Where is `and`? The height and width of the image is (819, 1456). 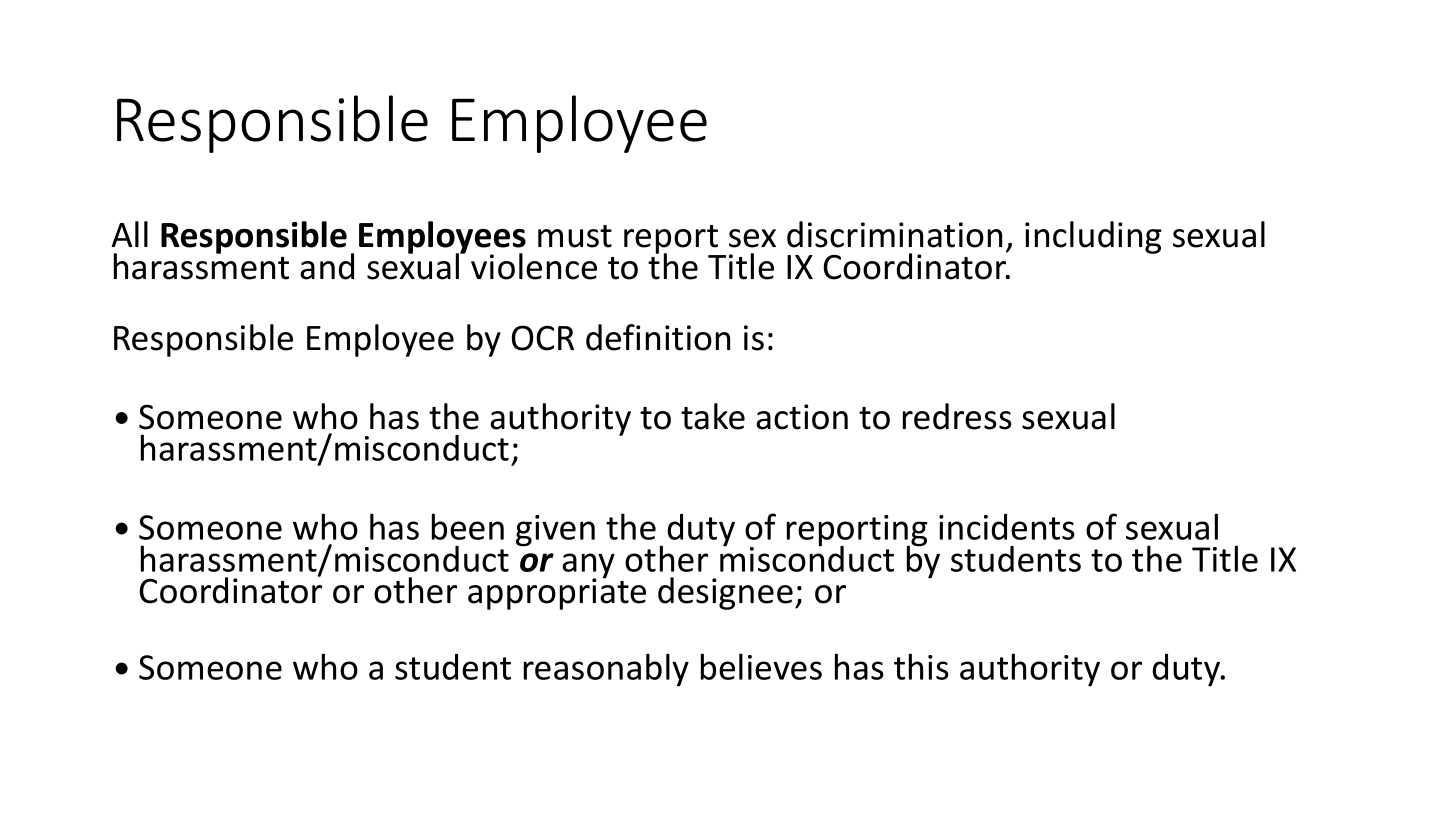 and is located at coordinates (327, 266).
